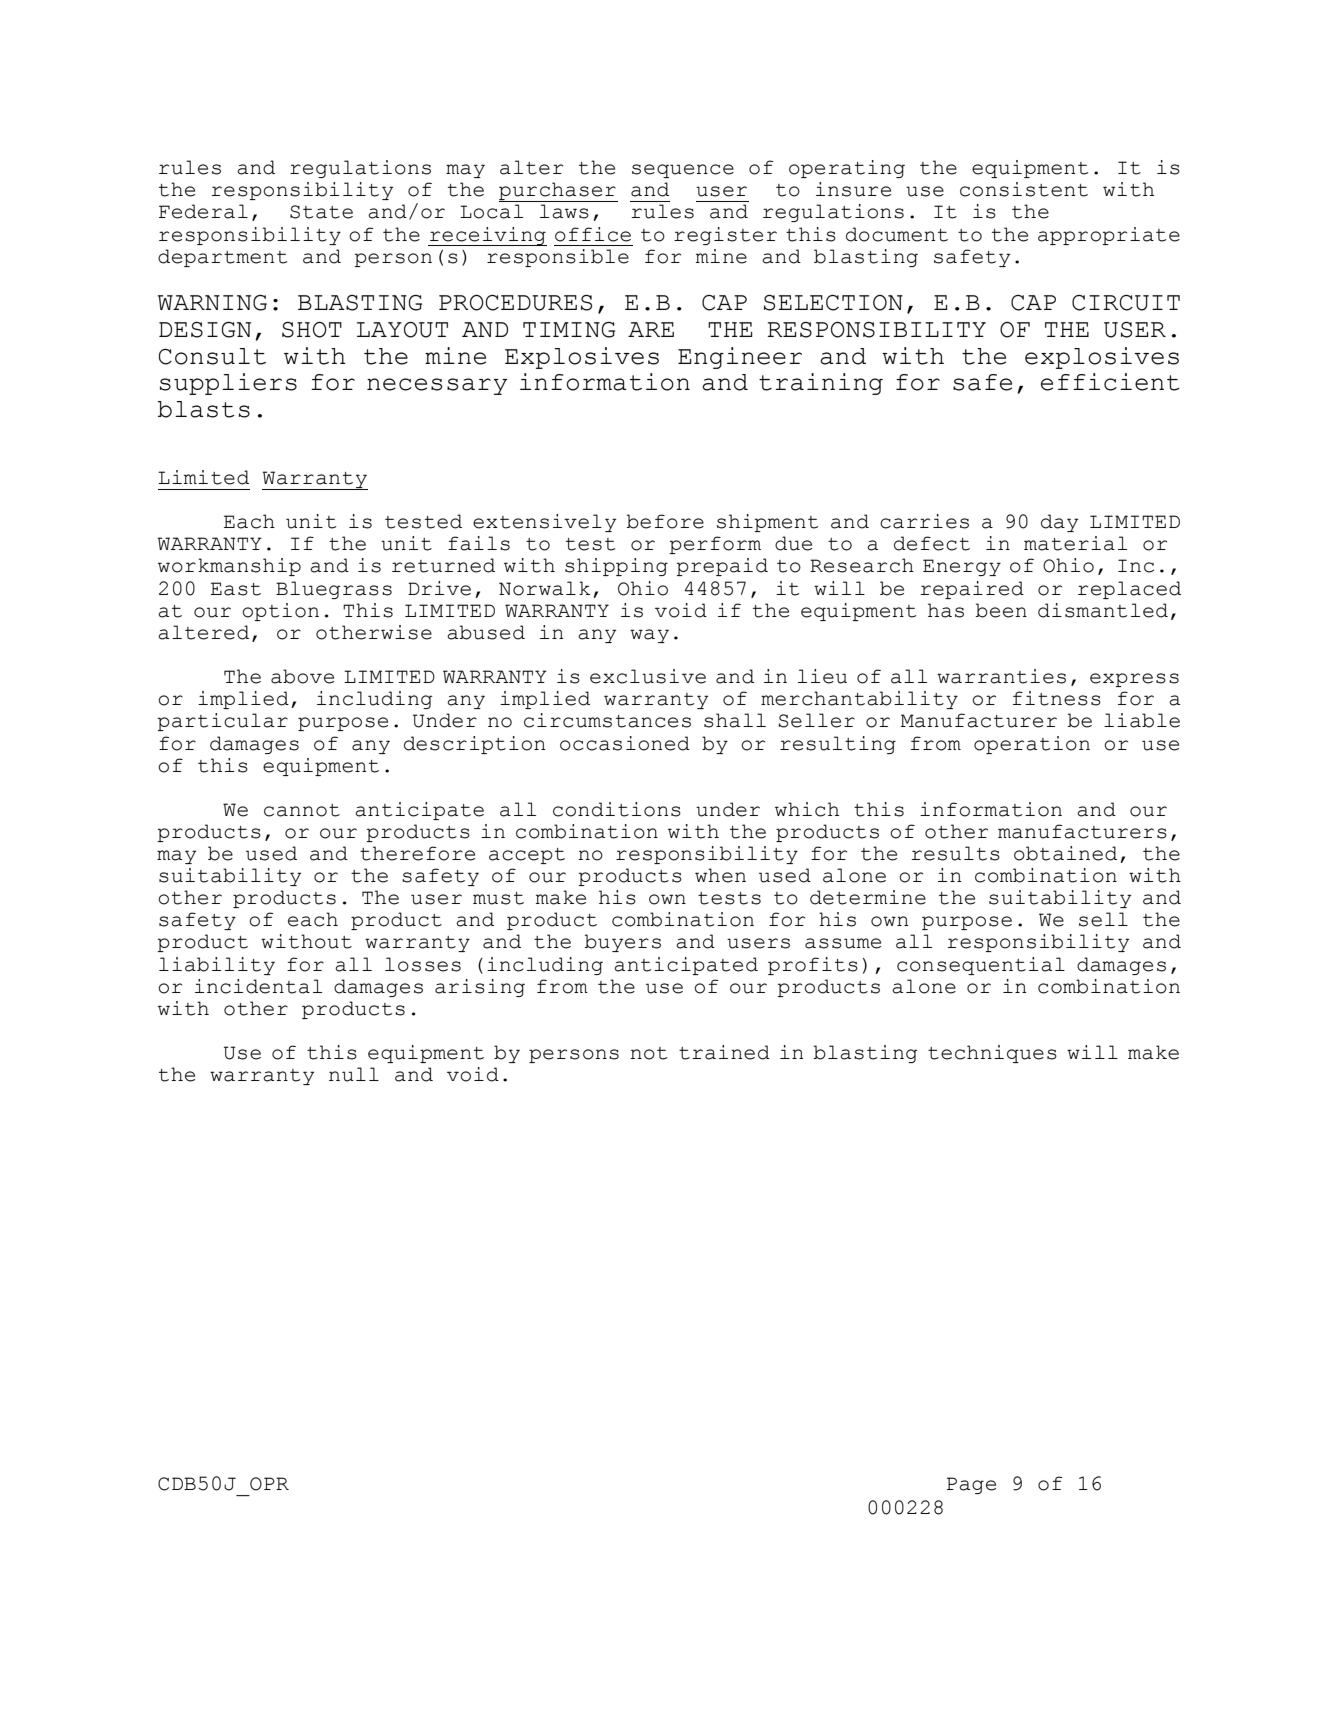 The width and height of the screenshot is (1339, 1733). What do you see at coordinates (1024, 189) in the screenshot?
I see `consistent` at bounding box center [1024, 189].
